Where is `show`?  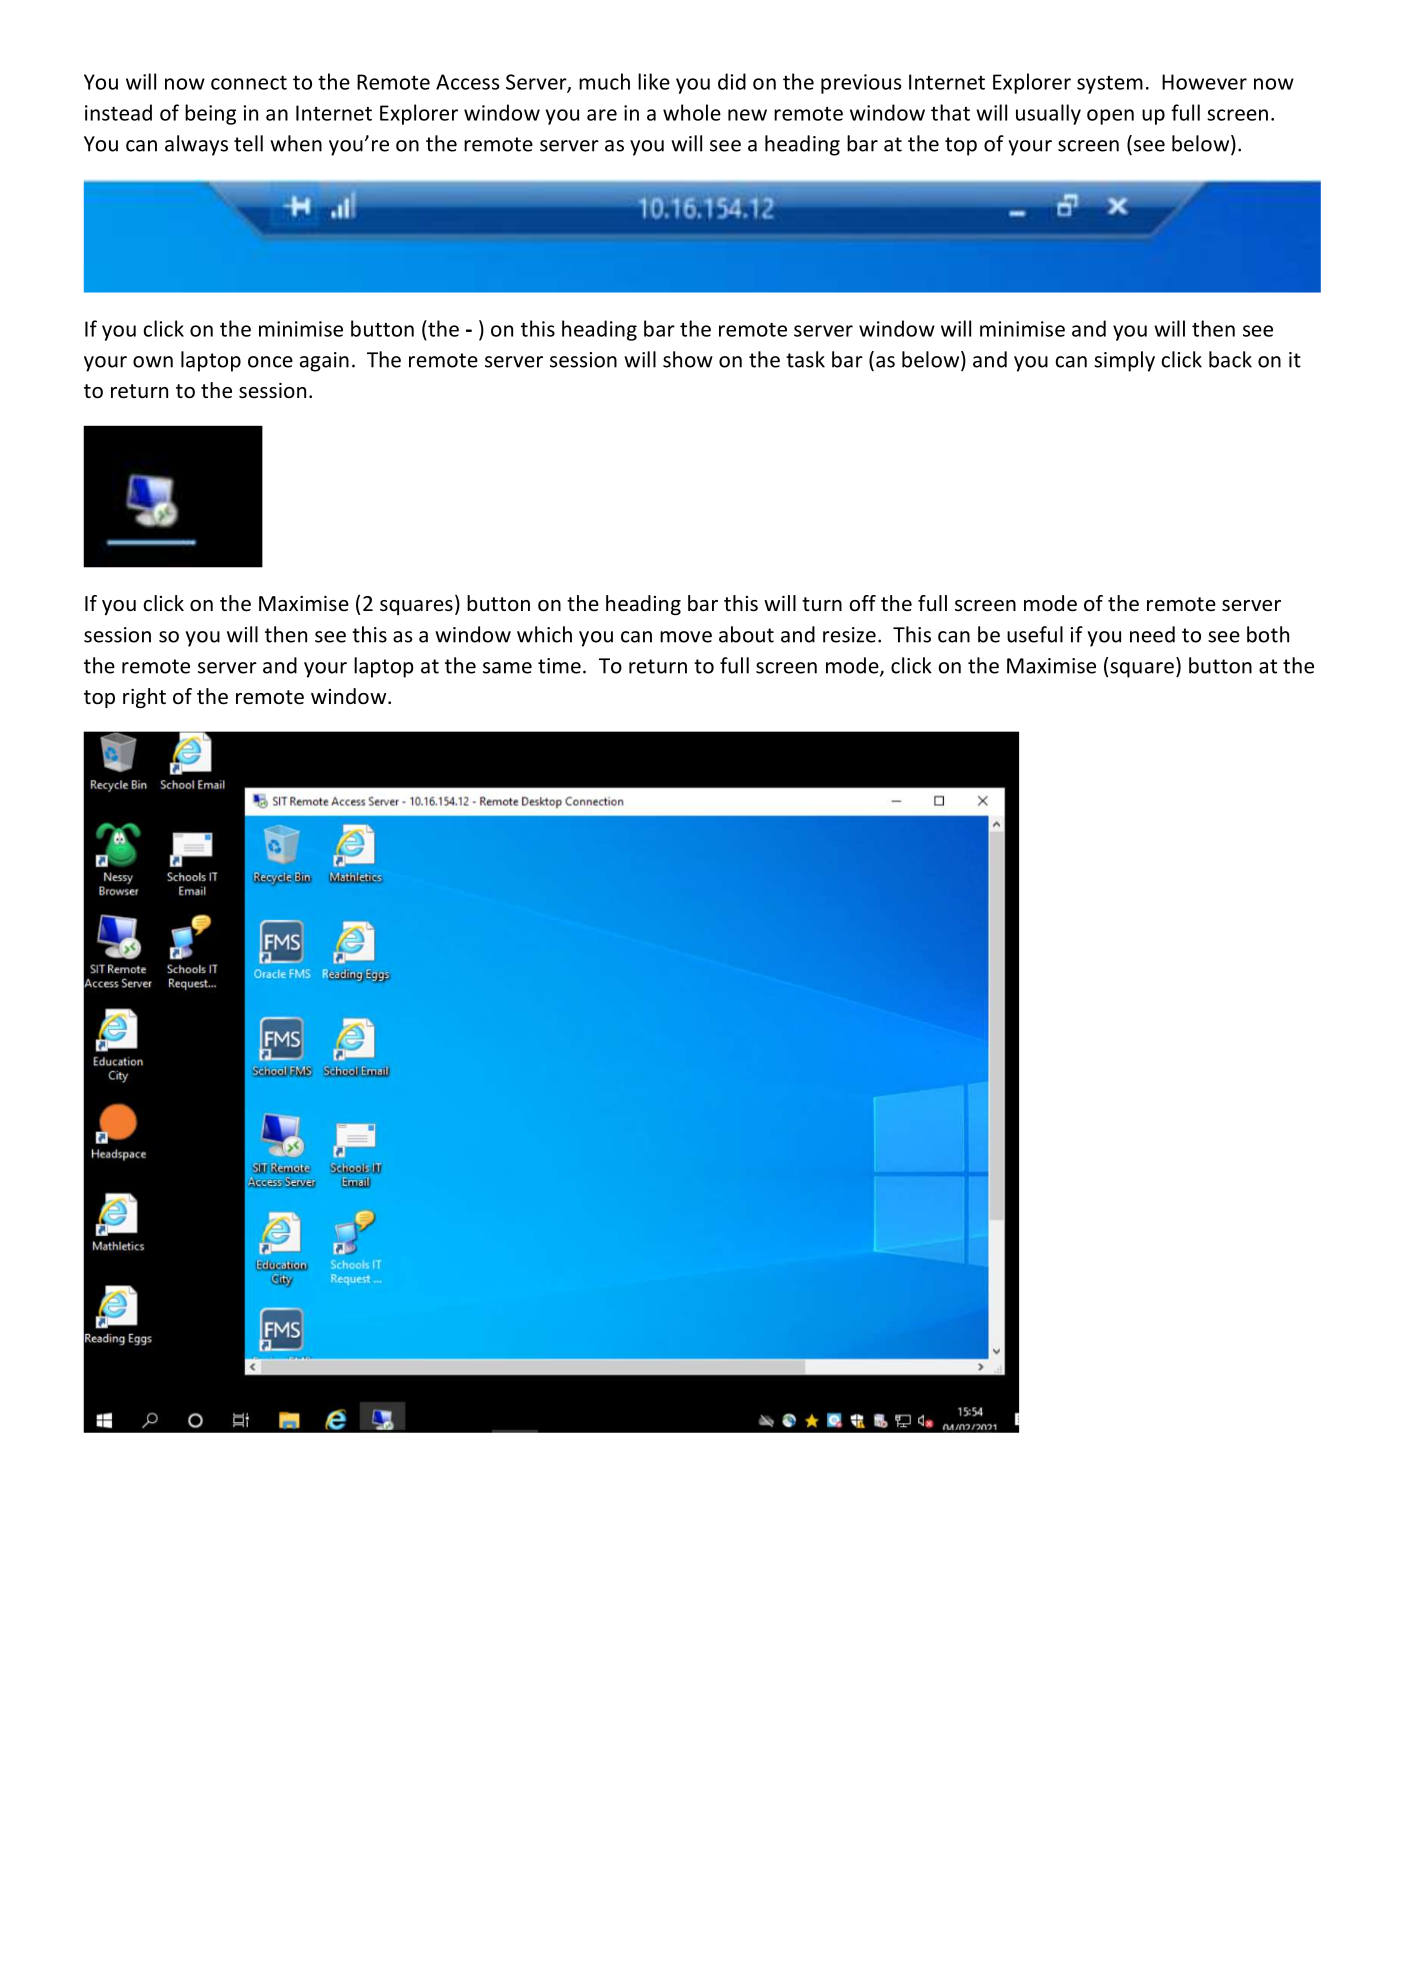
show is located at coordinates (688, 359).
